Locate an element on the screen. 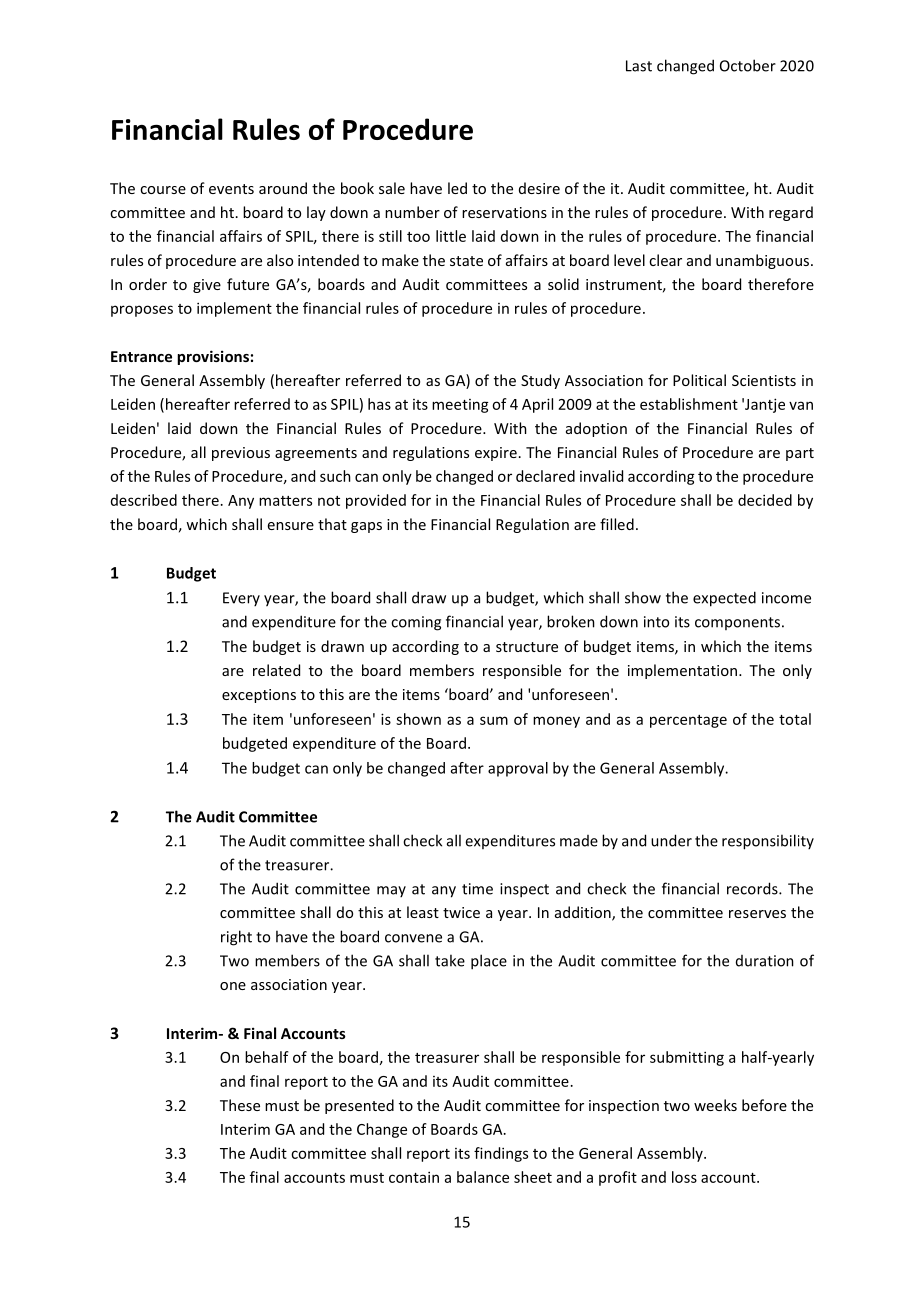  October is located at coordinates (748, 65).
